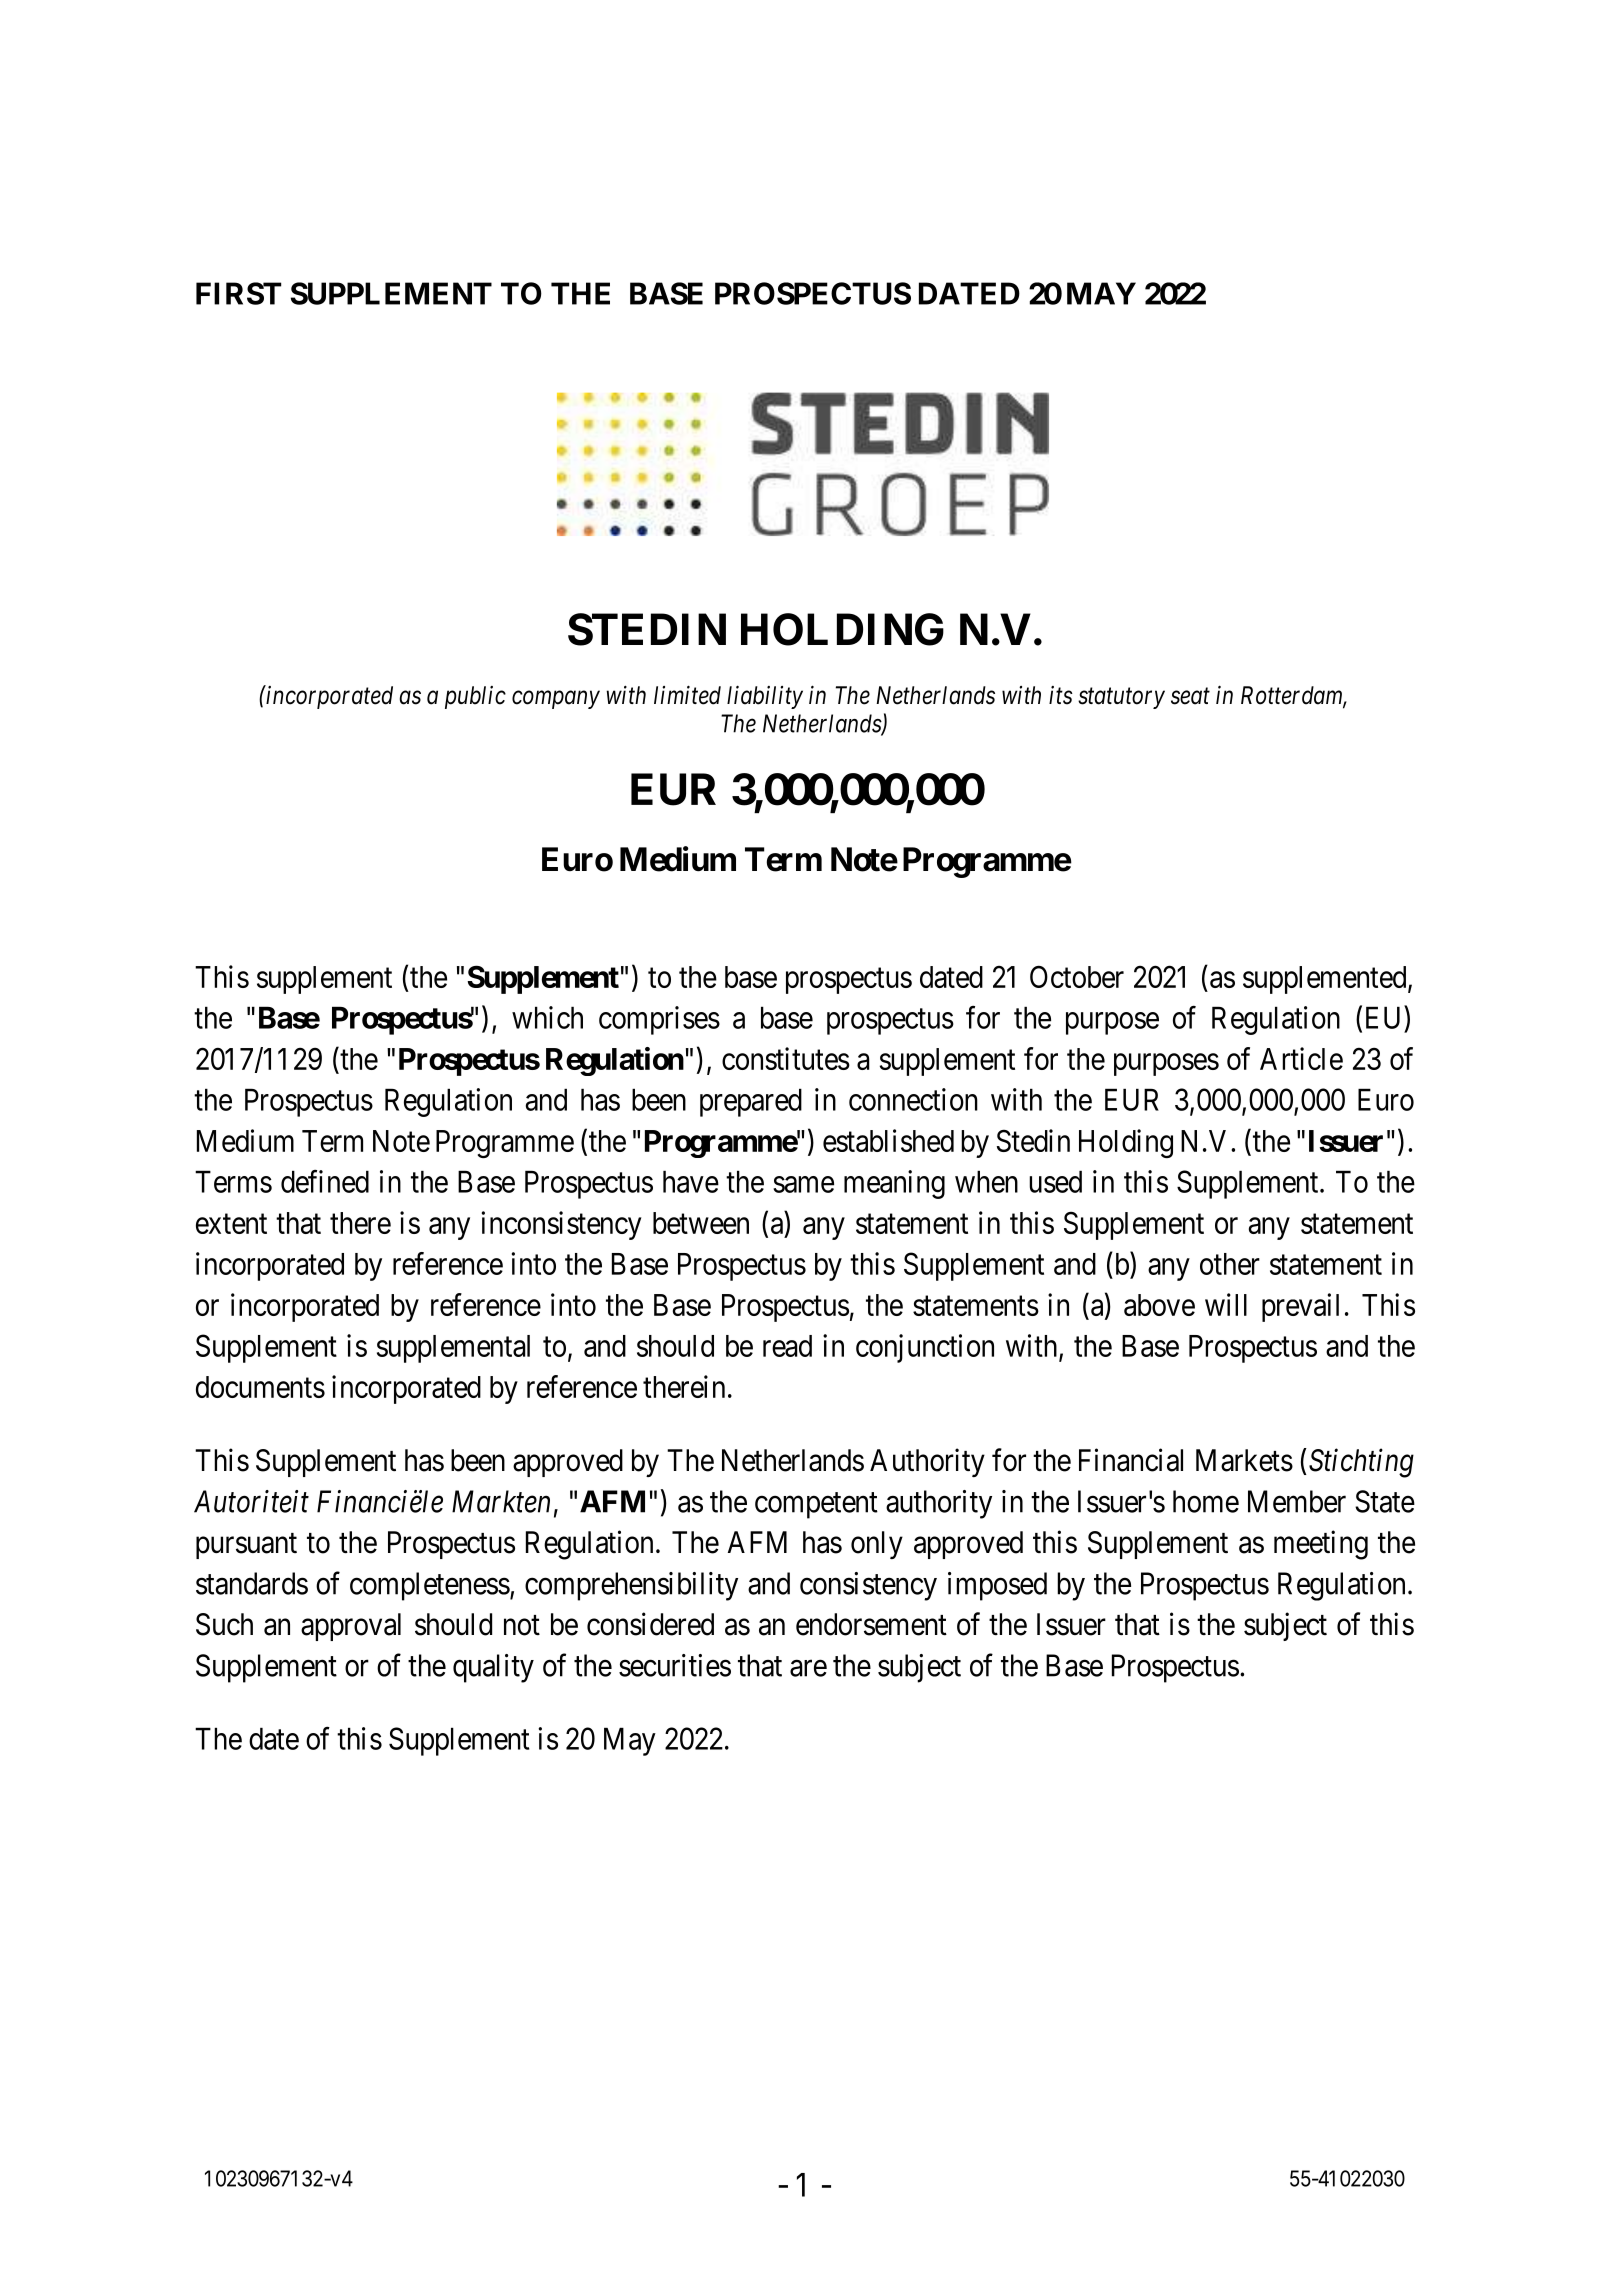 The height and width of the document is (2274, 1608). What do you see at coordinates (787, 1346) in the document?
I see `read` at bounding box center [787, 1346].
